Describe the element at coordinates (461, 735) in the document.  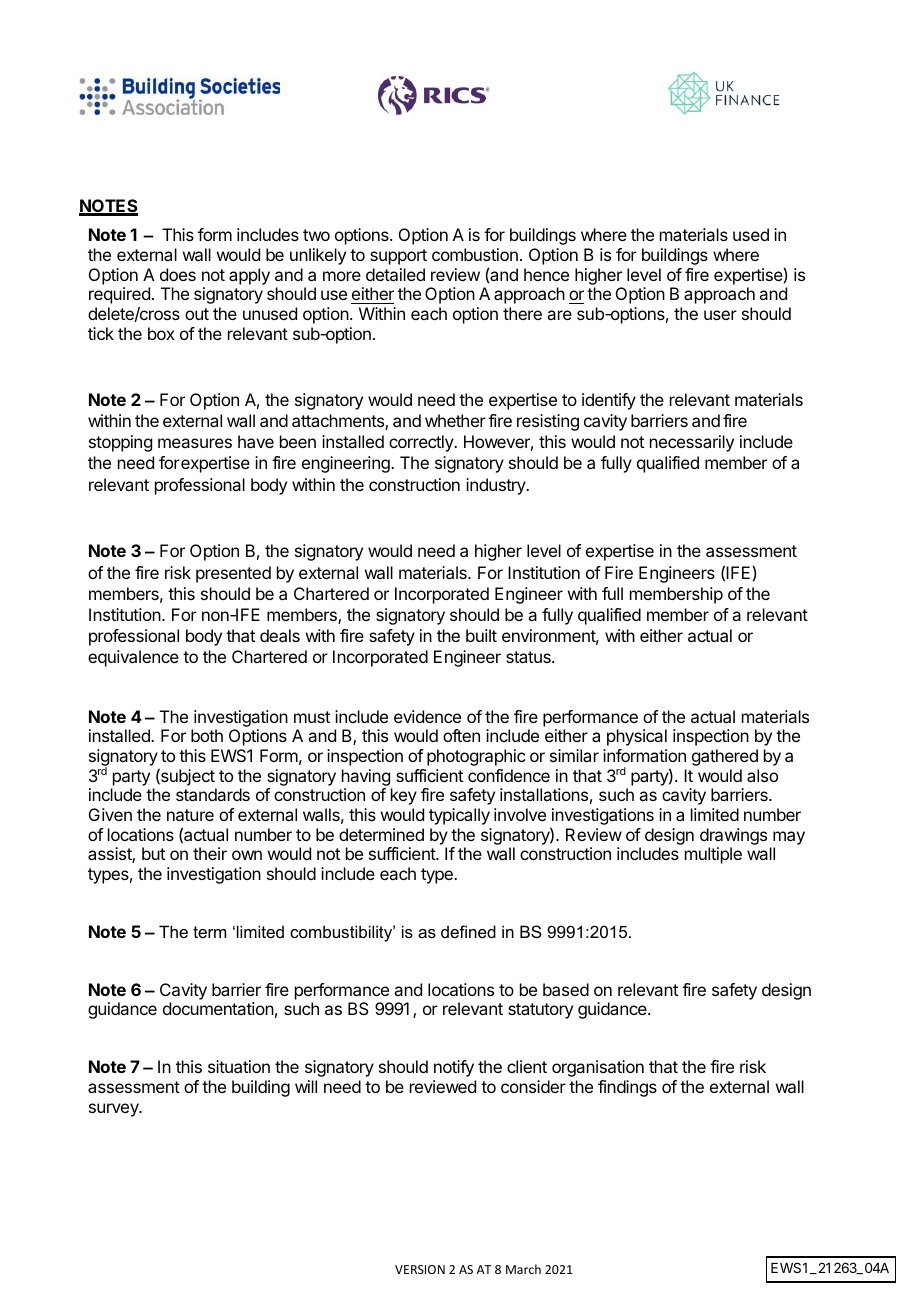
I see `often` at that location.
